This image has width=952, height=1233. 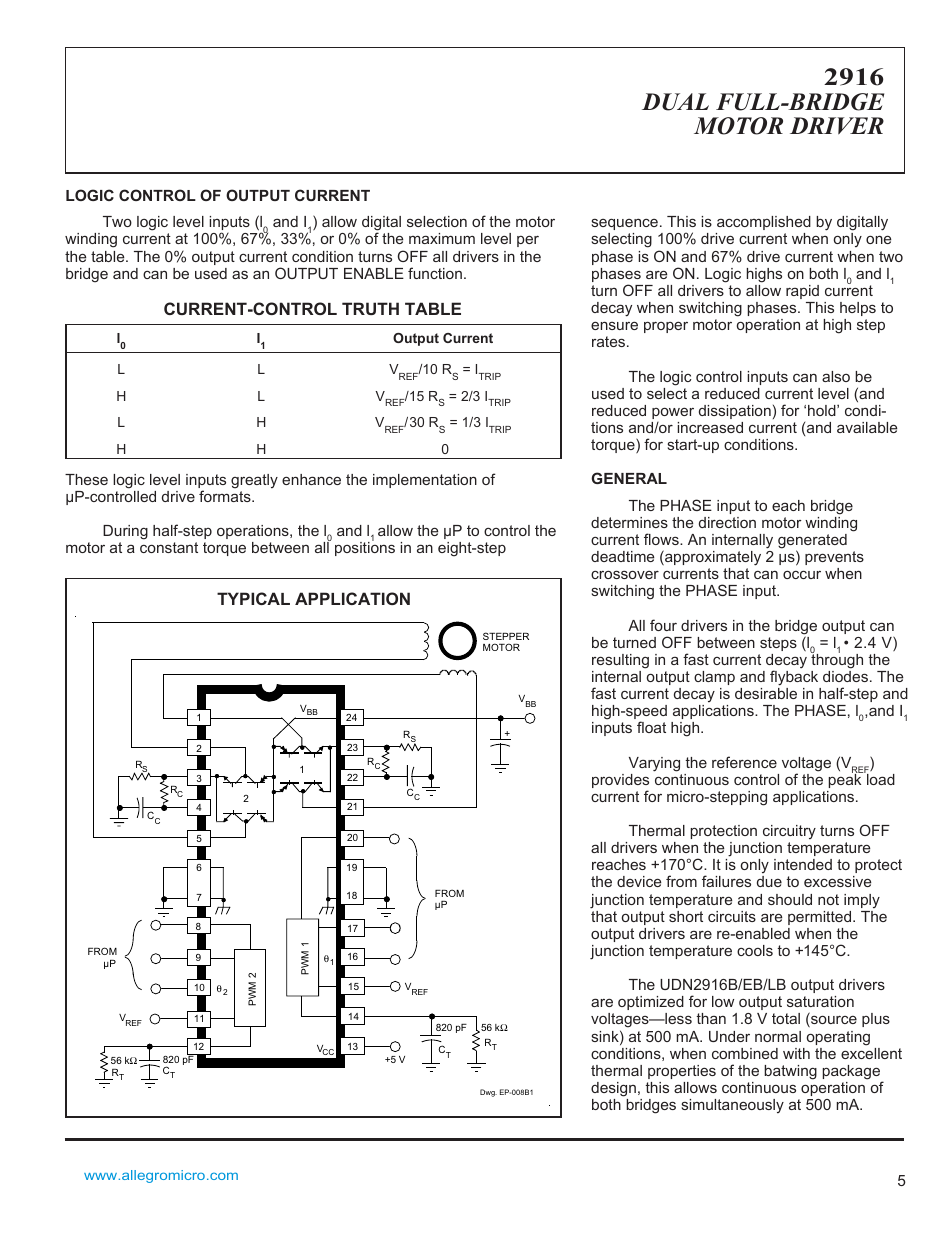 What do you see at coordinates (764, 223) in the image?
I see `accomplished` at bounding box center [764, 223].
